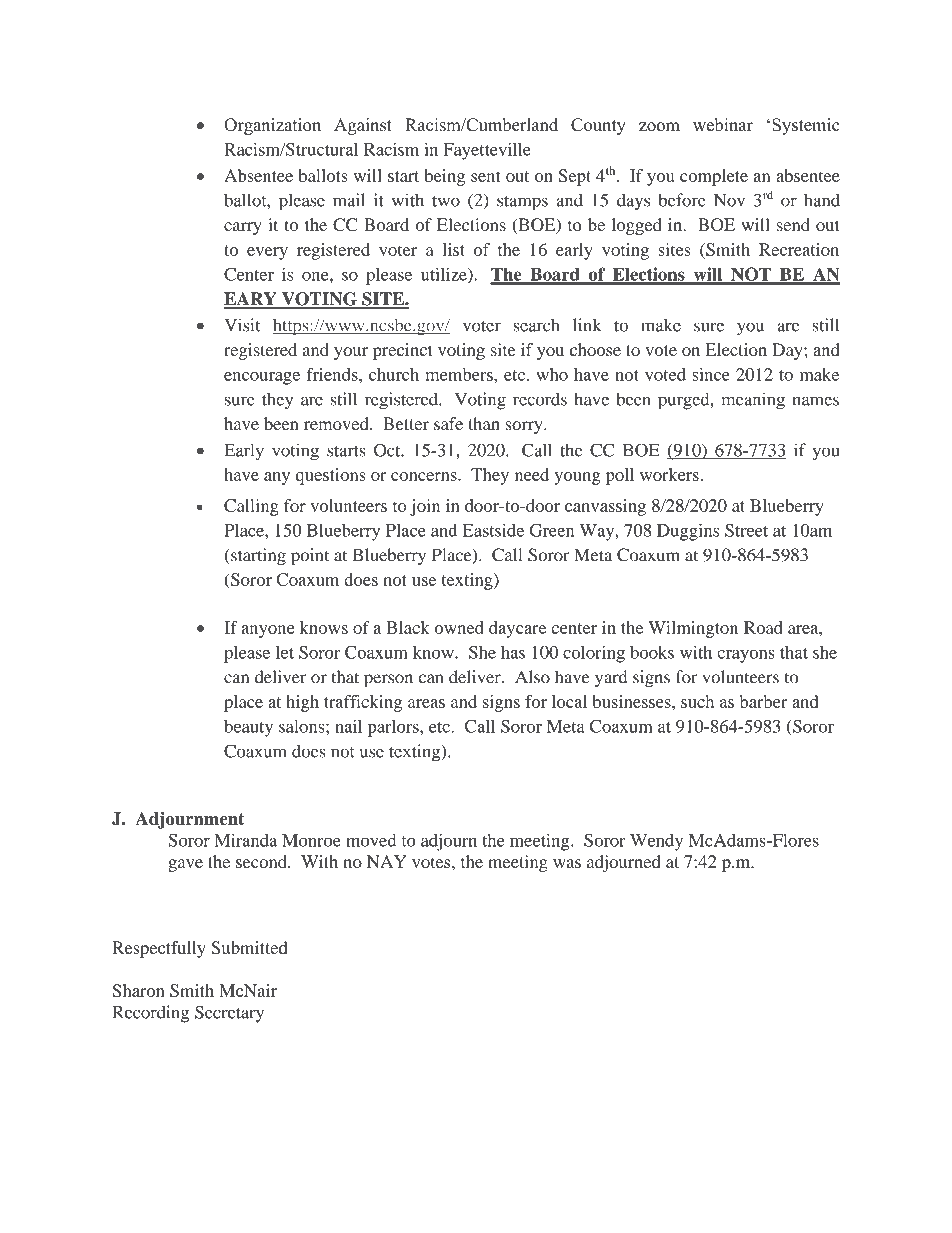  Describe the element at coordinates (656, 842) in the document. I see `Wendy` at that location.
